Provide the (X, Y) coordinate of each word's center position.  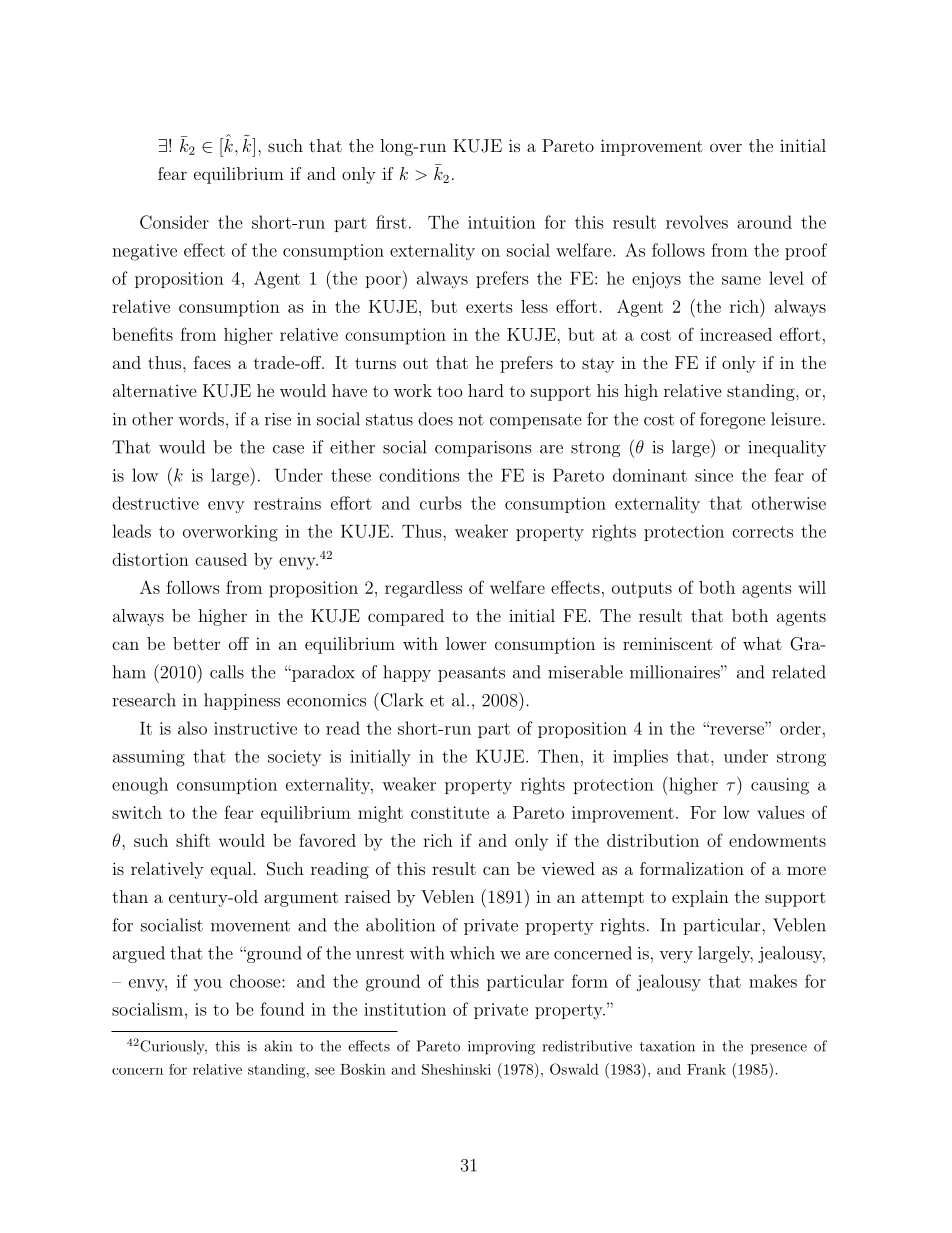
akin (278, 1046)
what (762, 643)
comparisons (483, 449)
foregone (732, 420)
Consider (174, 222)
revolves (697, 222)
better (196, 643)
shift (193, 840)
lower (466, 643)
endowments (777, 840)
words (201, 419)
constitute (450, 812)
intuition (502, 222)
